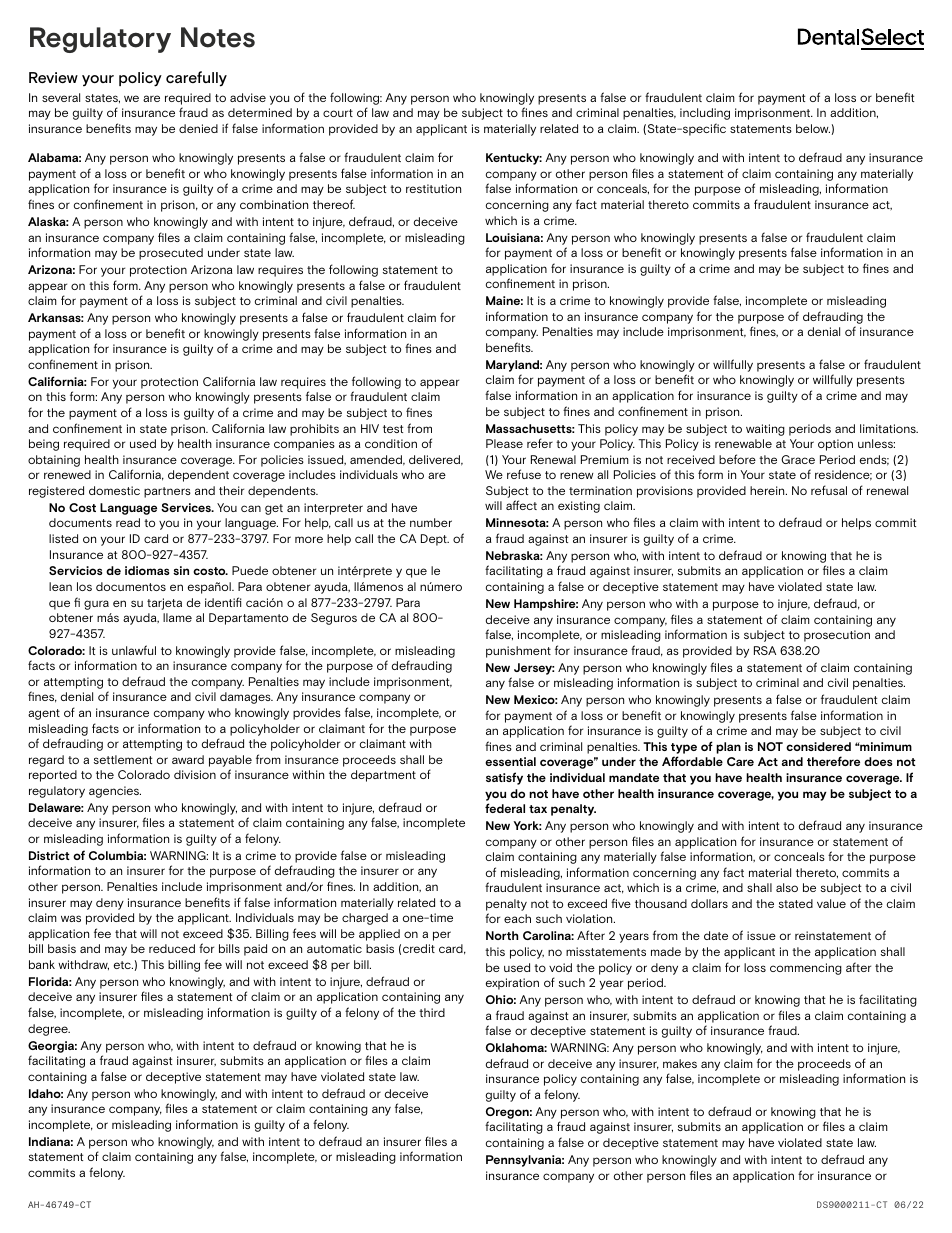 The image size is (952, 1233). Describe the element at coordinates (114, 490) in the screenshot. I see `domestic` at that location.
